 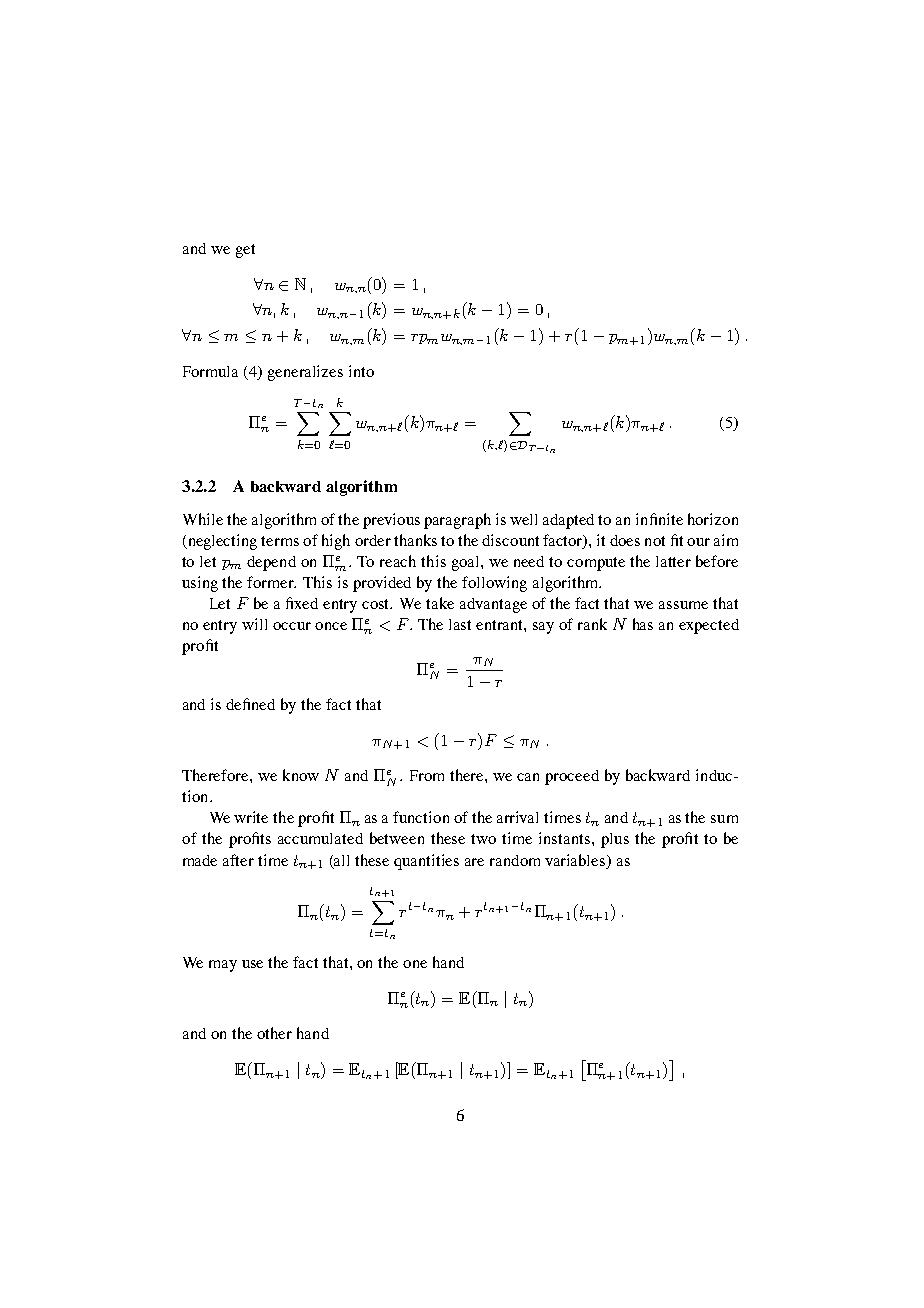 I want to click on proceed, so click(x=572, y=777).
